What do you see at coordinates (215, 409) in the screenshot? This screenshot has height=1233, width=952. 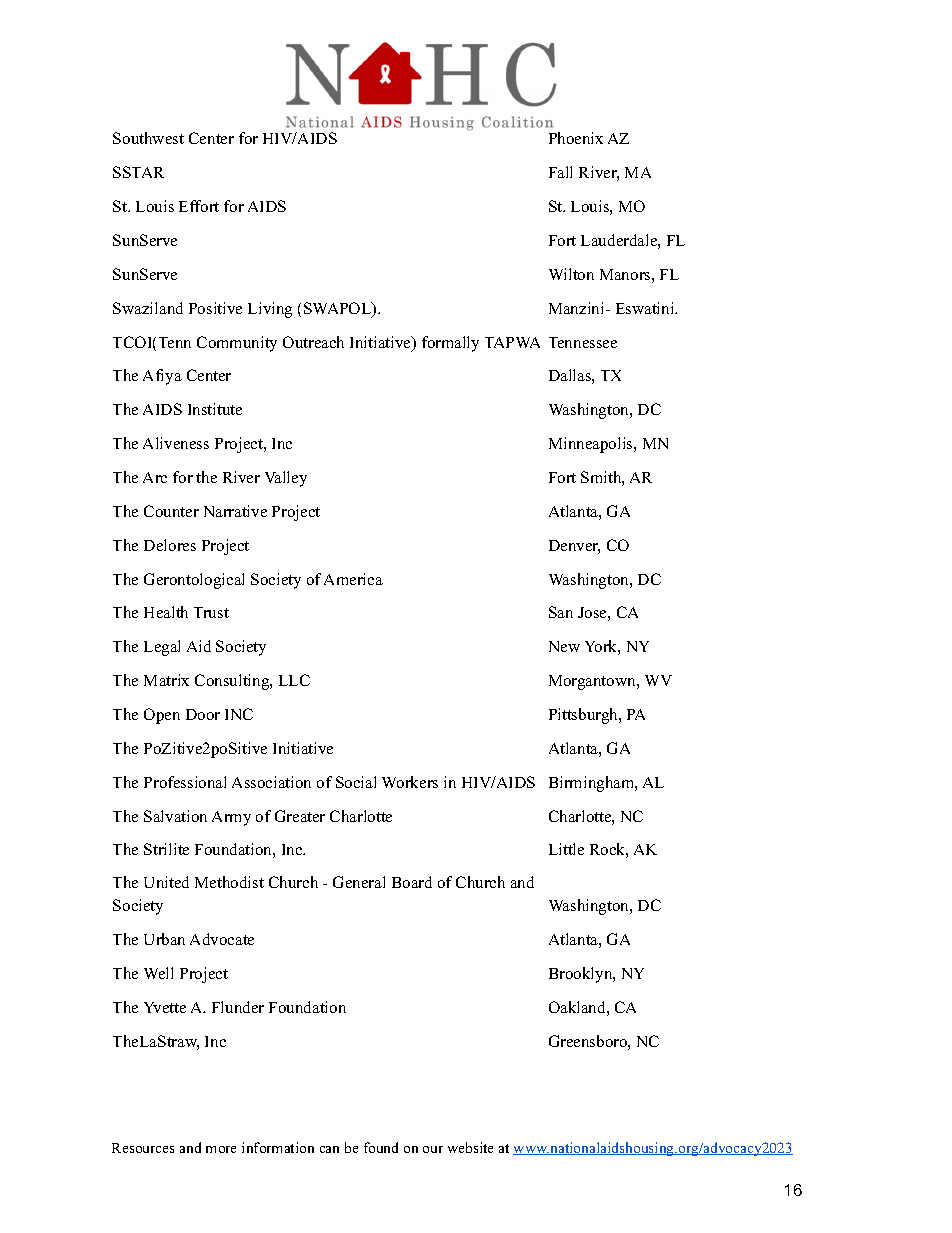 I see `Institute` at bounding box center [215, 409].
